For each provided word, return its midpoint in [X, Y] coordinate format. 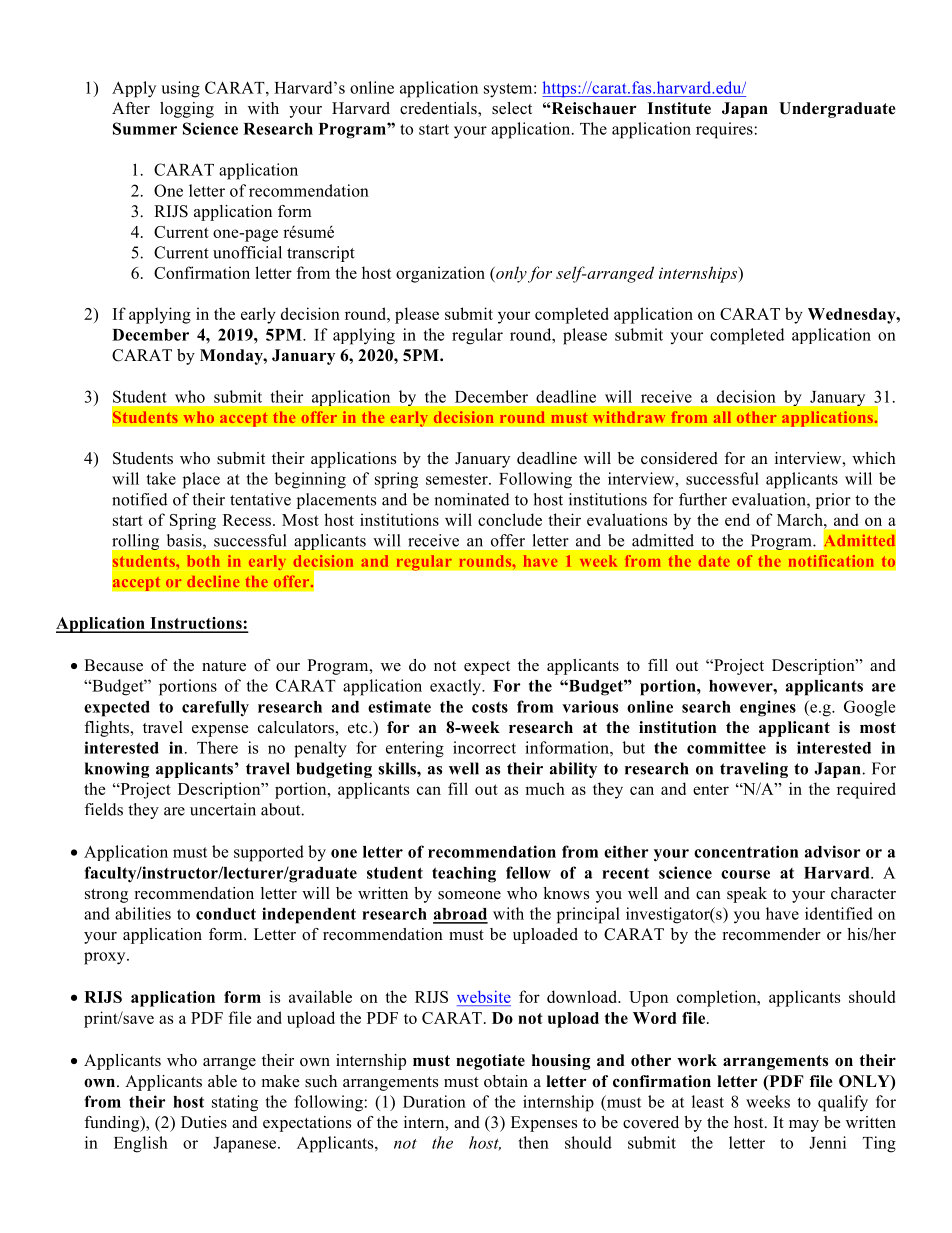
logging [187, 110]
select [512, 108]
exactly [456, 687]
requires [724, 130]
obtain [506, 1081]
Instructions [196, 624]
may [804, 1126]
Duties [204, 1122]
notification [831, 561]
